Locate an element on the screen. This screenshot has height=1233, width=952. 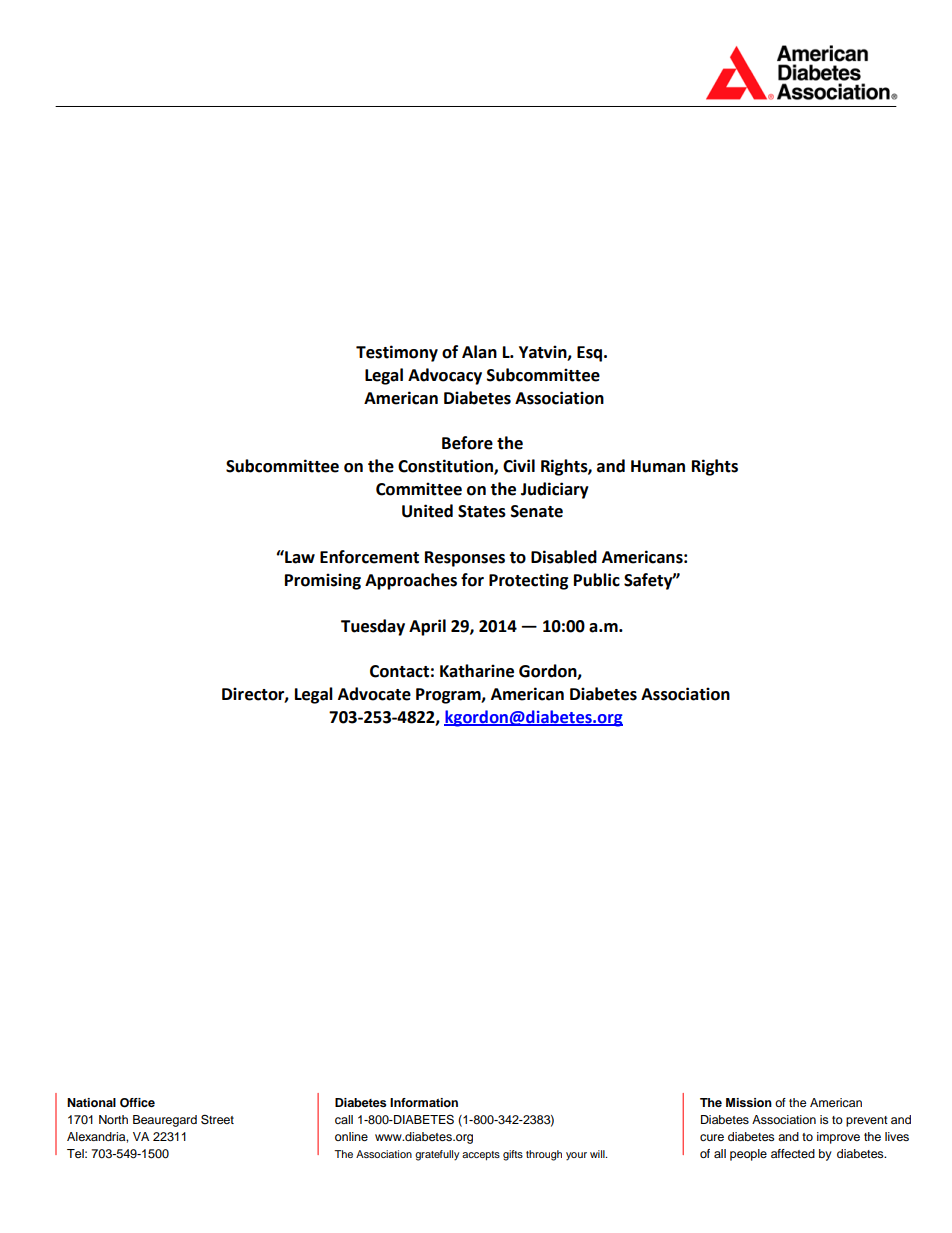
Street is located at coordinates (217, 1119).
